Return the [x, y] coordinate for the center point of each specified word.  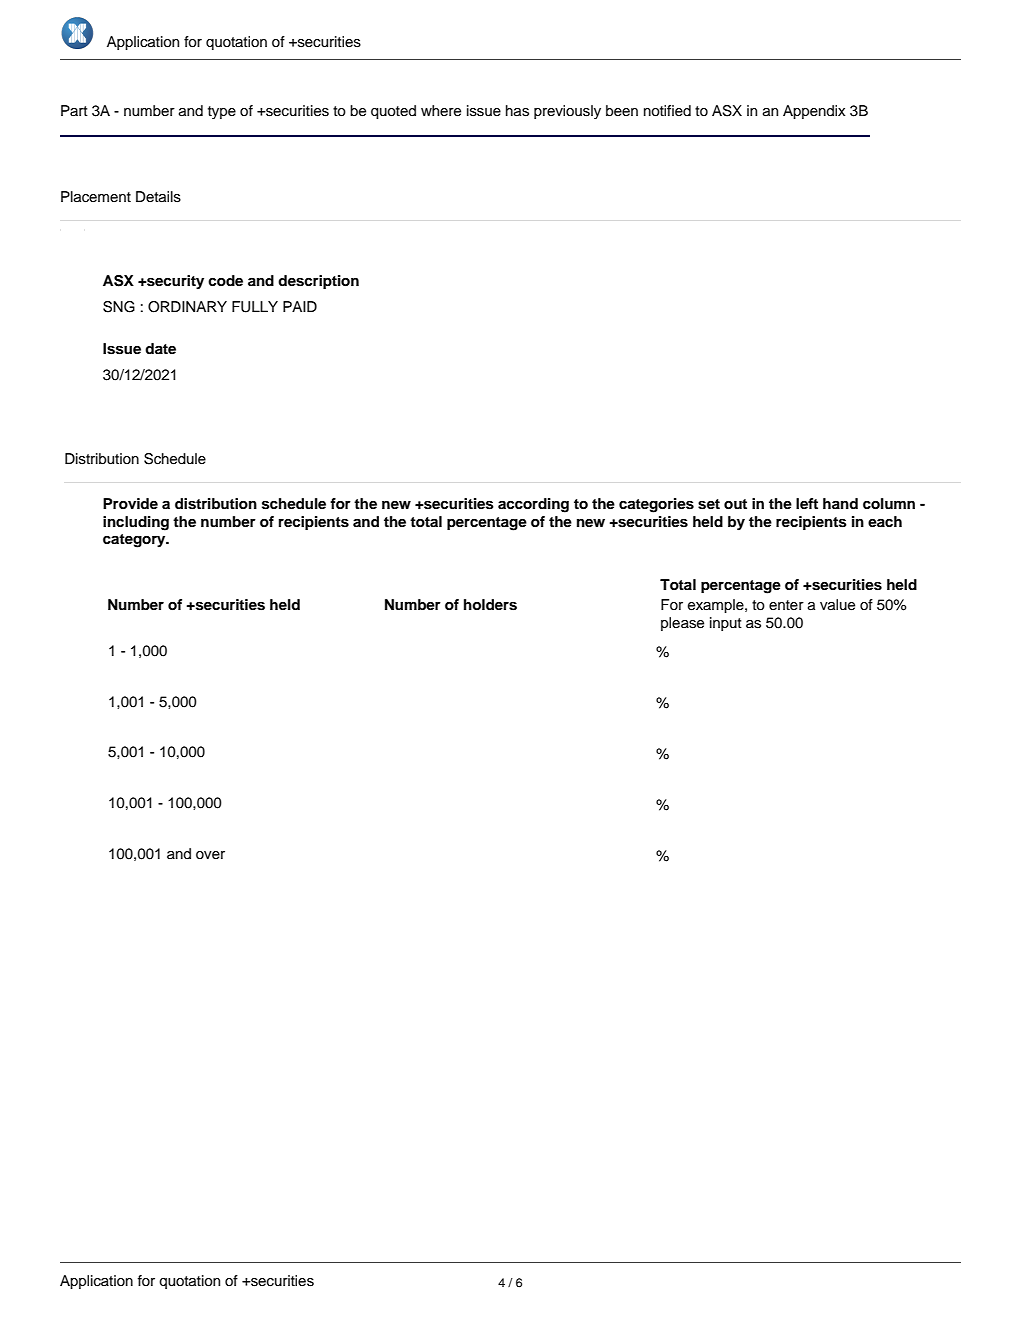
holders [490, 605]
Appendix [814, 112]
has [517, 111]
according [533, 505]
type [222, 112]
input [726, 624]
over [210, 855]
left [807, 503]
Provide [130, 503]
